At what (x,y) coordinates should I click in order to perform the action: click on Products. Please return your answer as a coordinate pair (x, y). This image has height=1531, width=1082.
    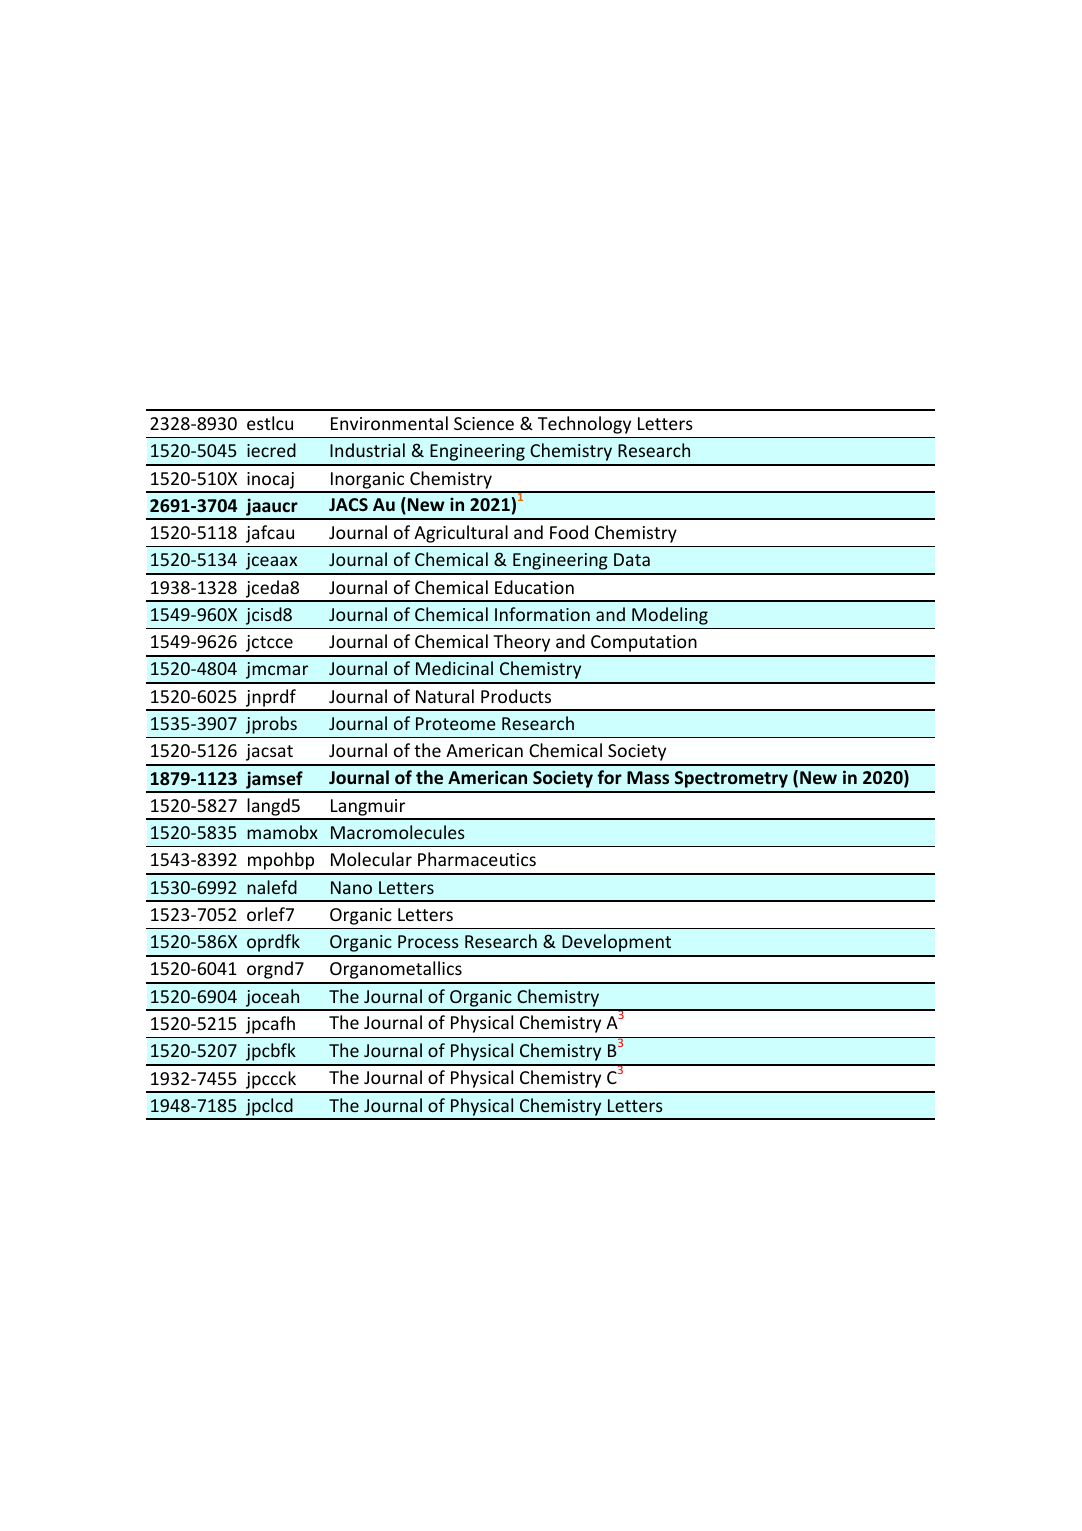
    Looking at the image, I should click on (516, 696).
